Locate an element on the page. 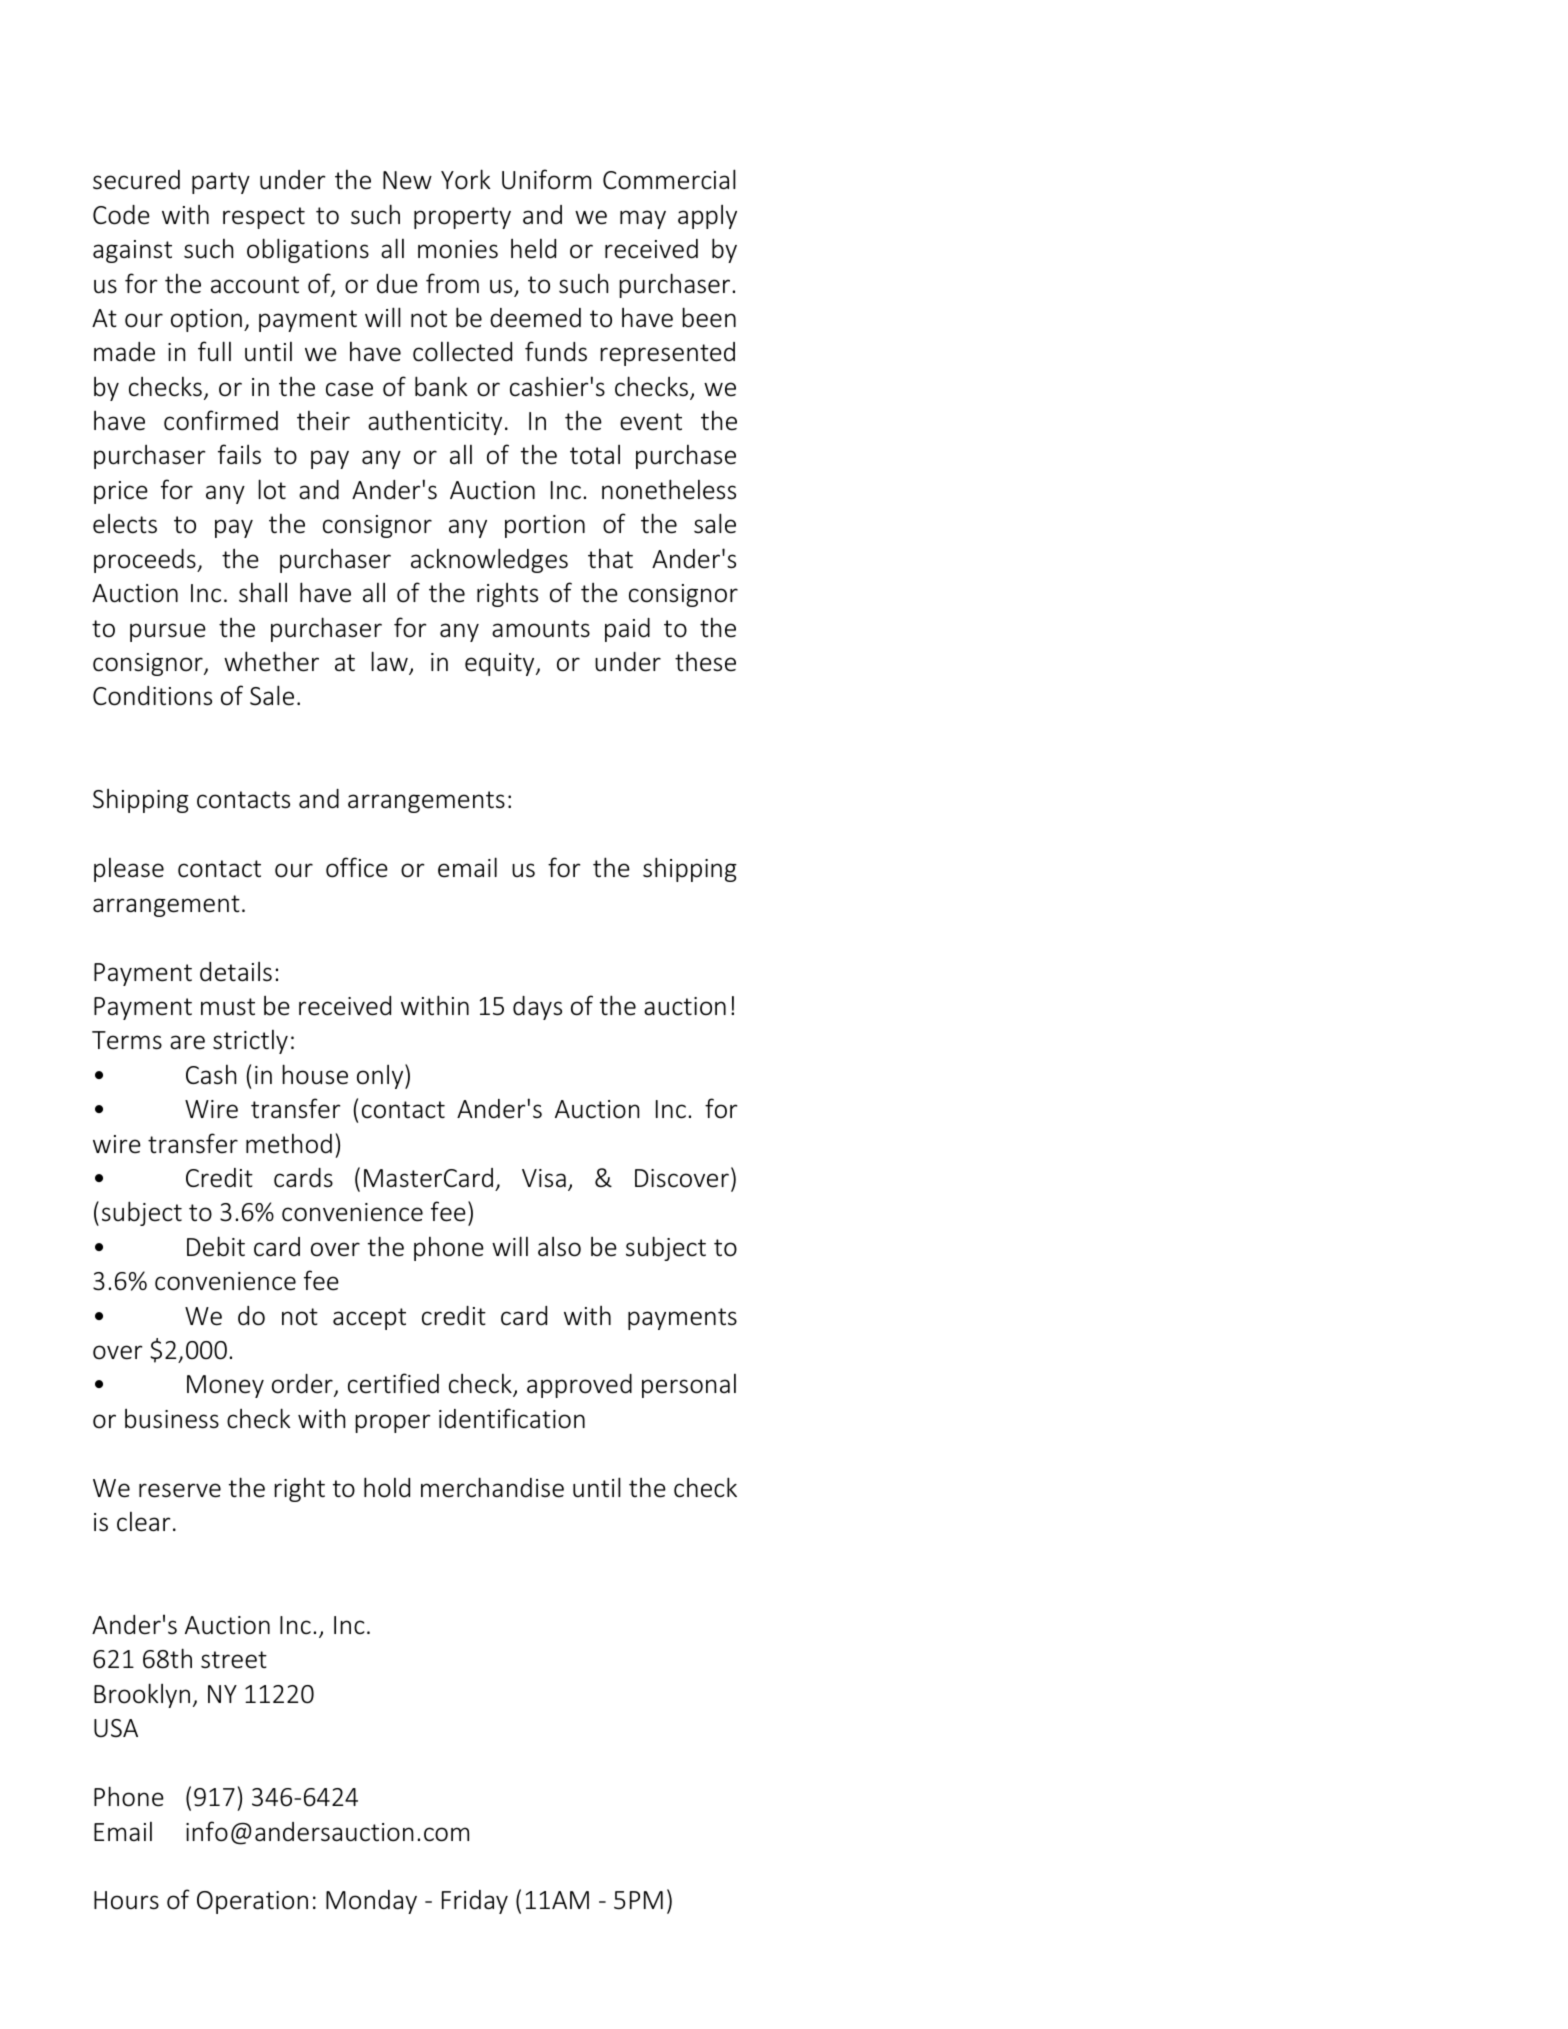  personal is located at coordinates (689, 1386).
